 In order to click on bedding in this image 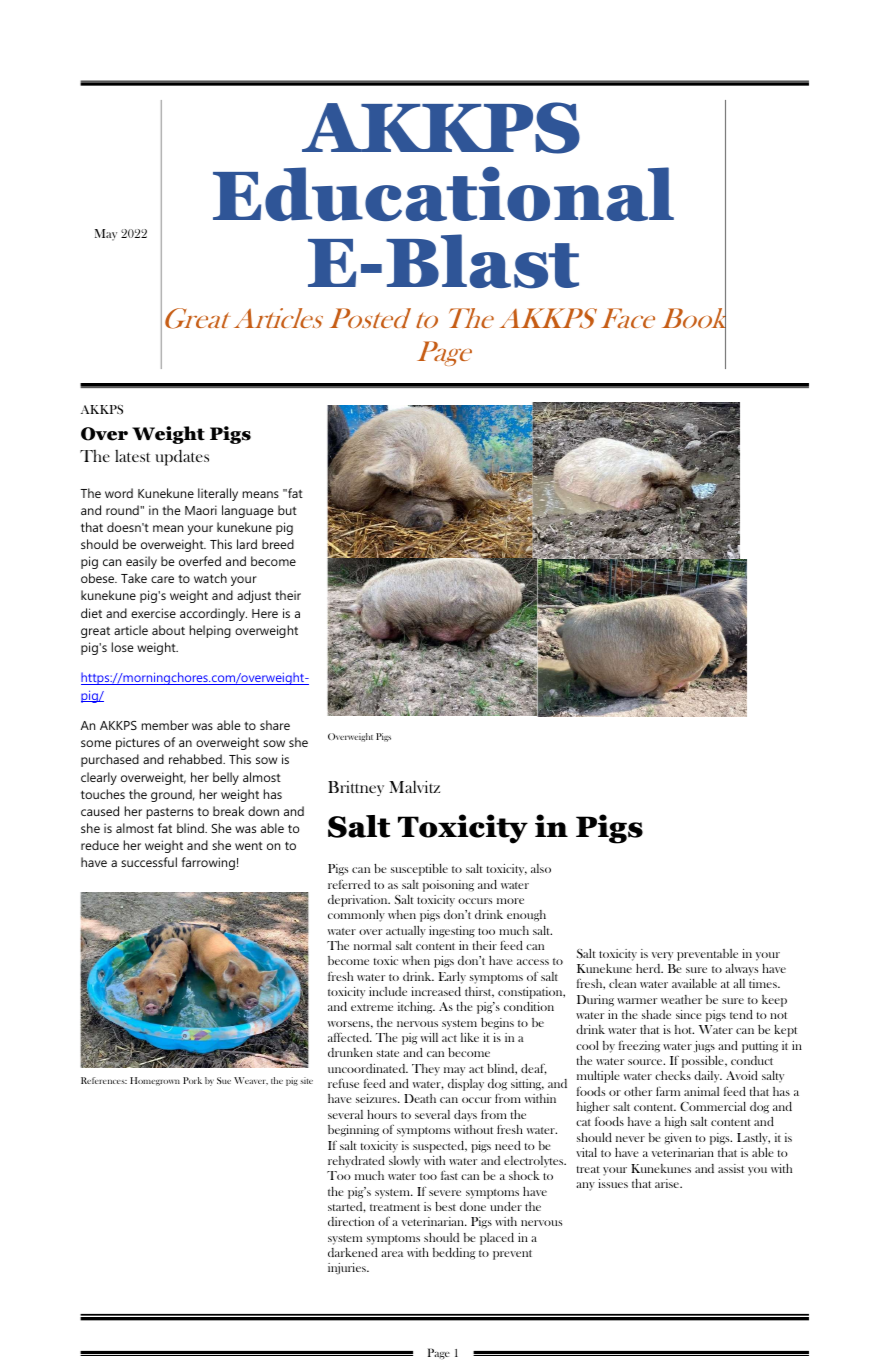, I will do `click(454, 1254)`.
